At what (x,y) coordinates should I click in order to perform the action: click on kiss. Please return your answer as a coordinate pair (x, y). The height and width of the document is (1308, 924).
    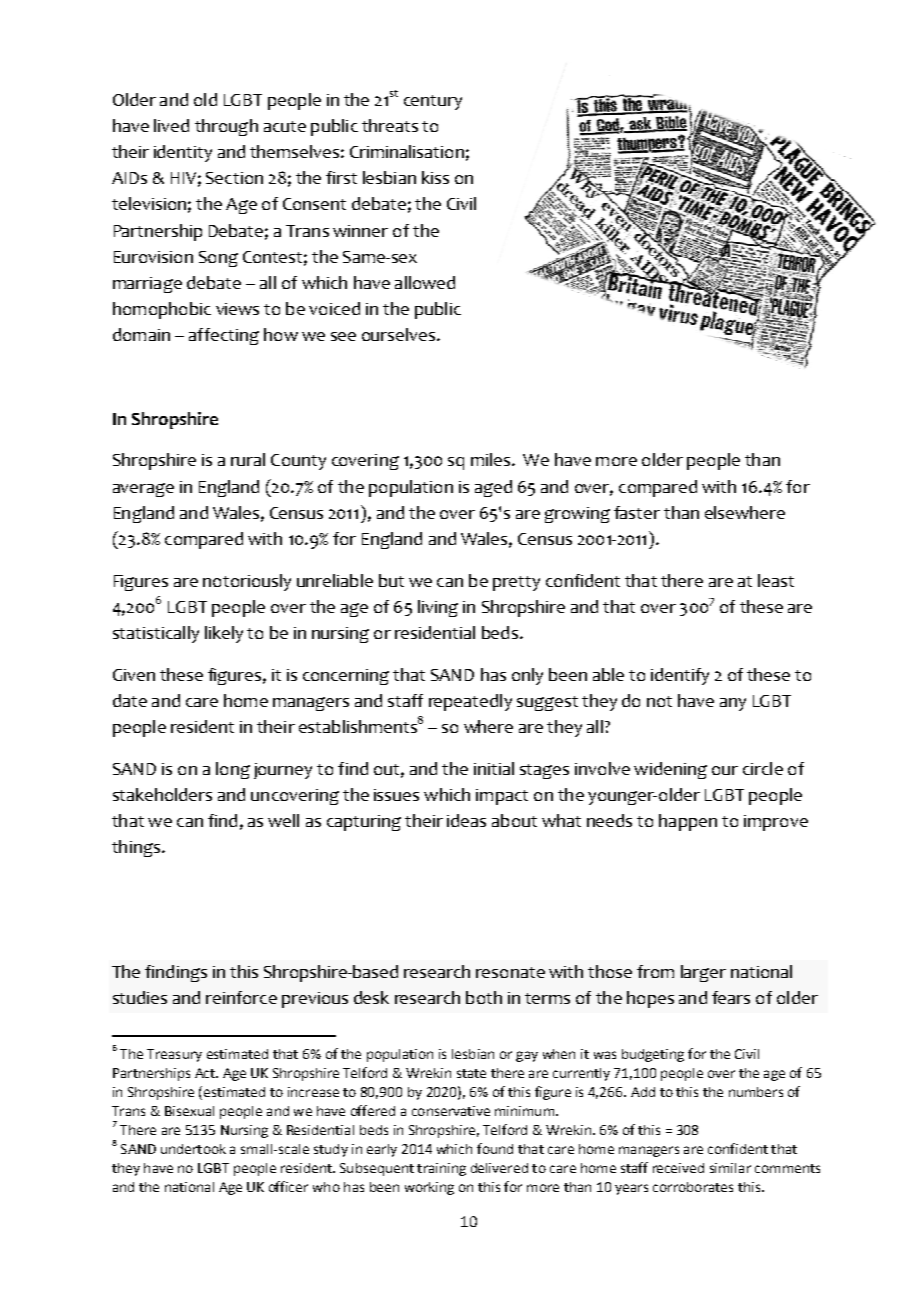
    Looking at the image, I should click on (435, 177).
